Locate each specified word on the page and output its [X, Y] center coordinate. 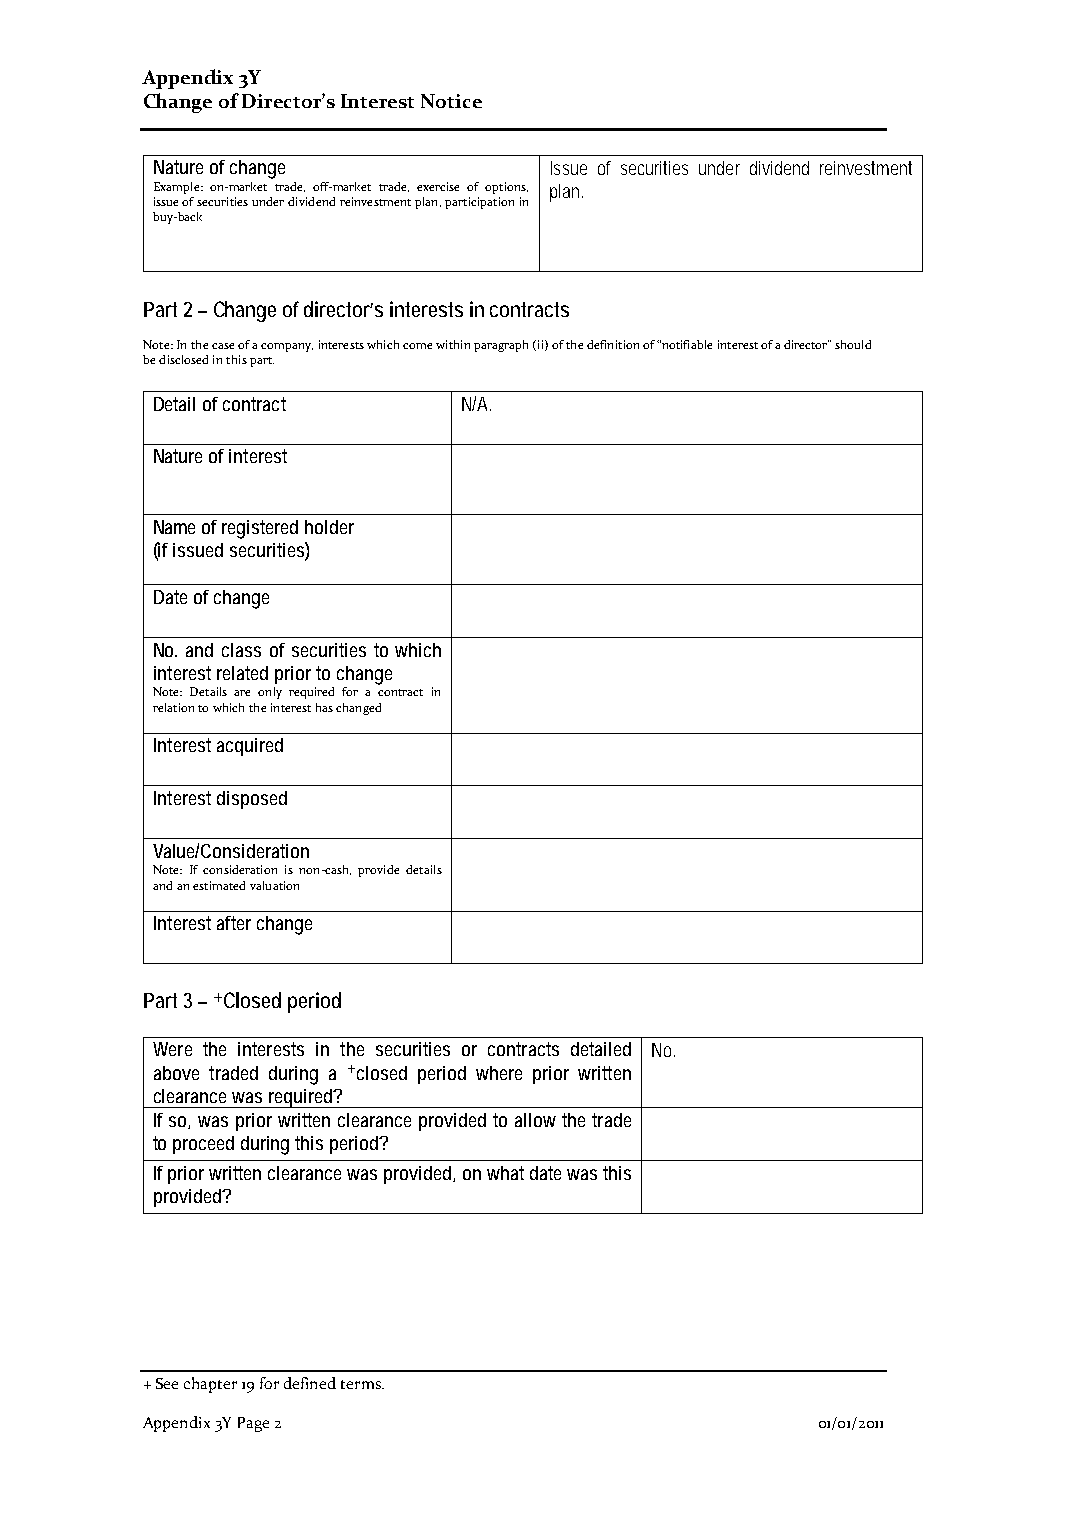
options [506, 188]
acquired [250, 747]
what [505, 1173]
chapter [210, 1385]
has [324, 707]
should [853, 344]
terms [362, 1384]
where [499, 1073]
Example [178, 188]
